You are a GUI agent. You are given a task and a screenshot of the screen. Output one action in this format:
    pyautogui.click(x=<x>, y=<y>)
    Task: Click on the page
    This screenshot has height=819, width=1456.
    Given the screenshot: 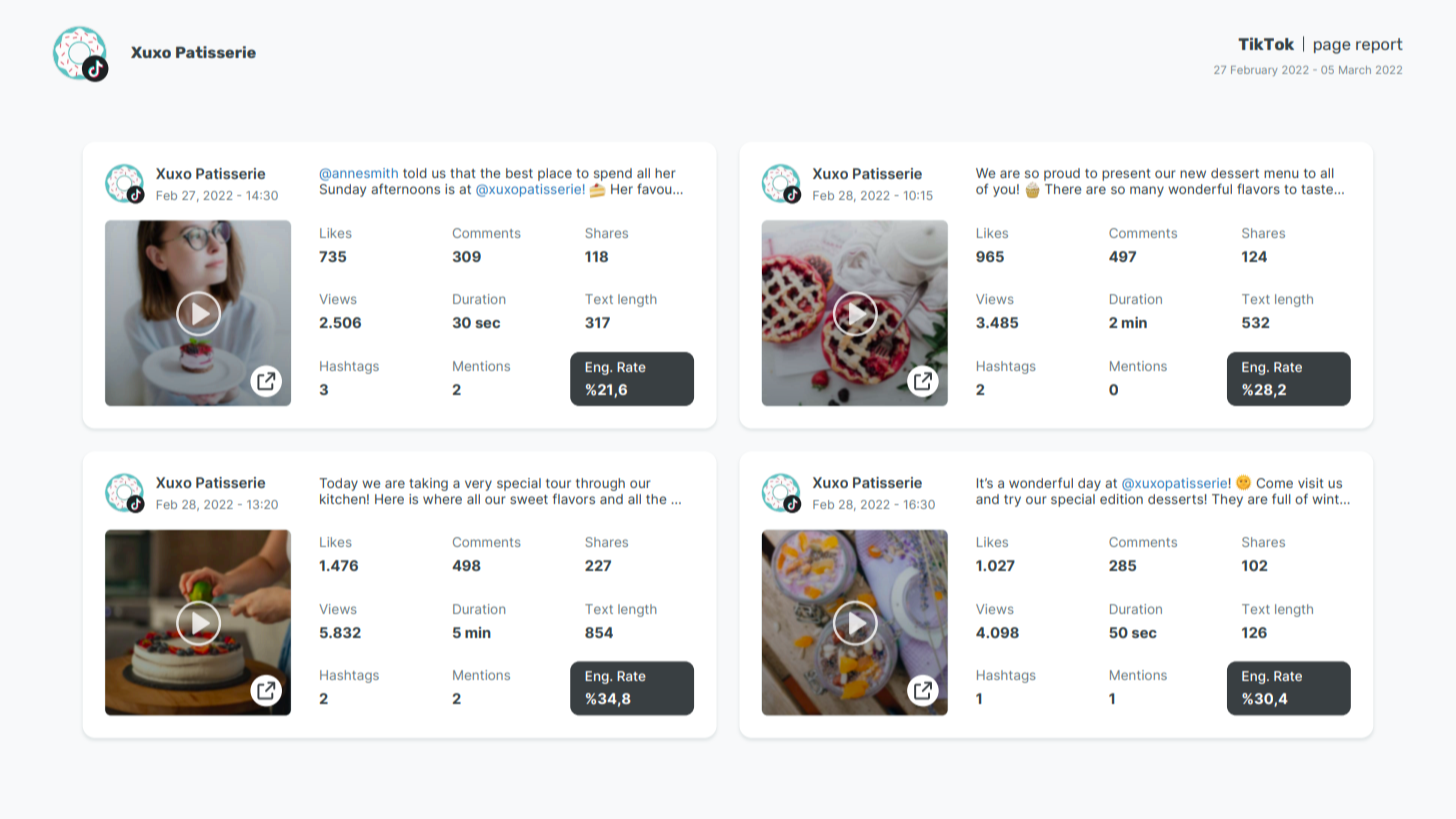 What is the action you would take?
    pyautogui.click(x=1332, y=47)
